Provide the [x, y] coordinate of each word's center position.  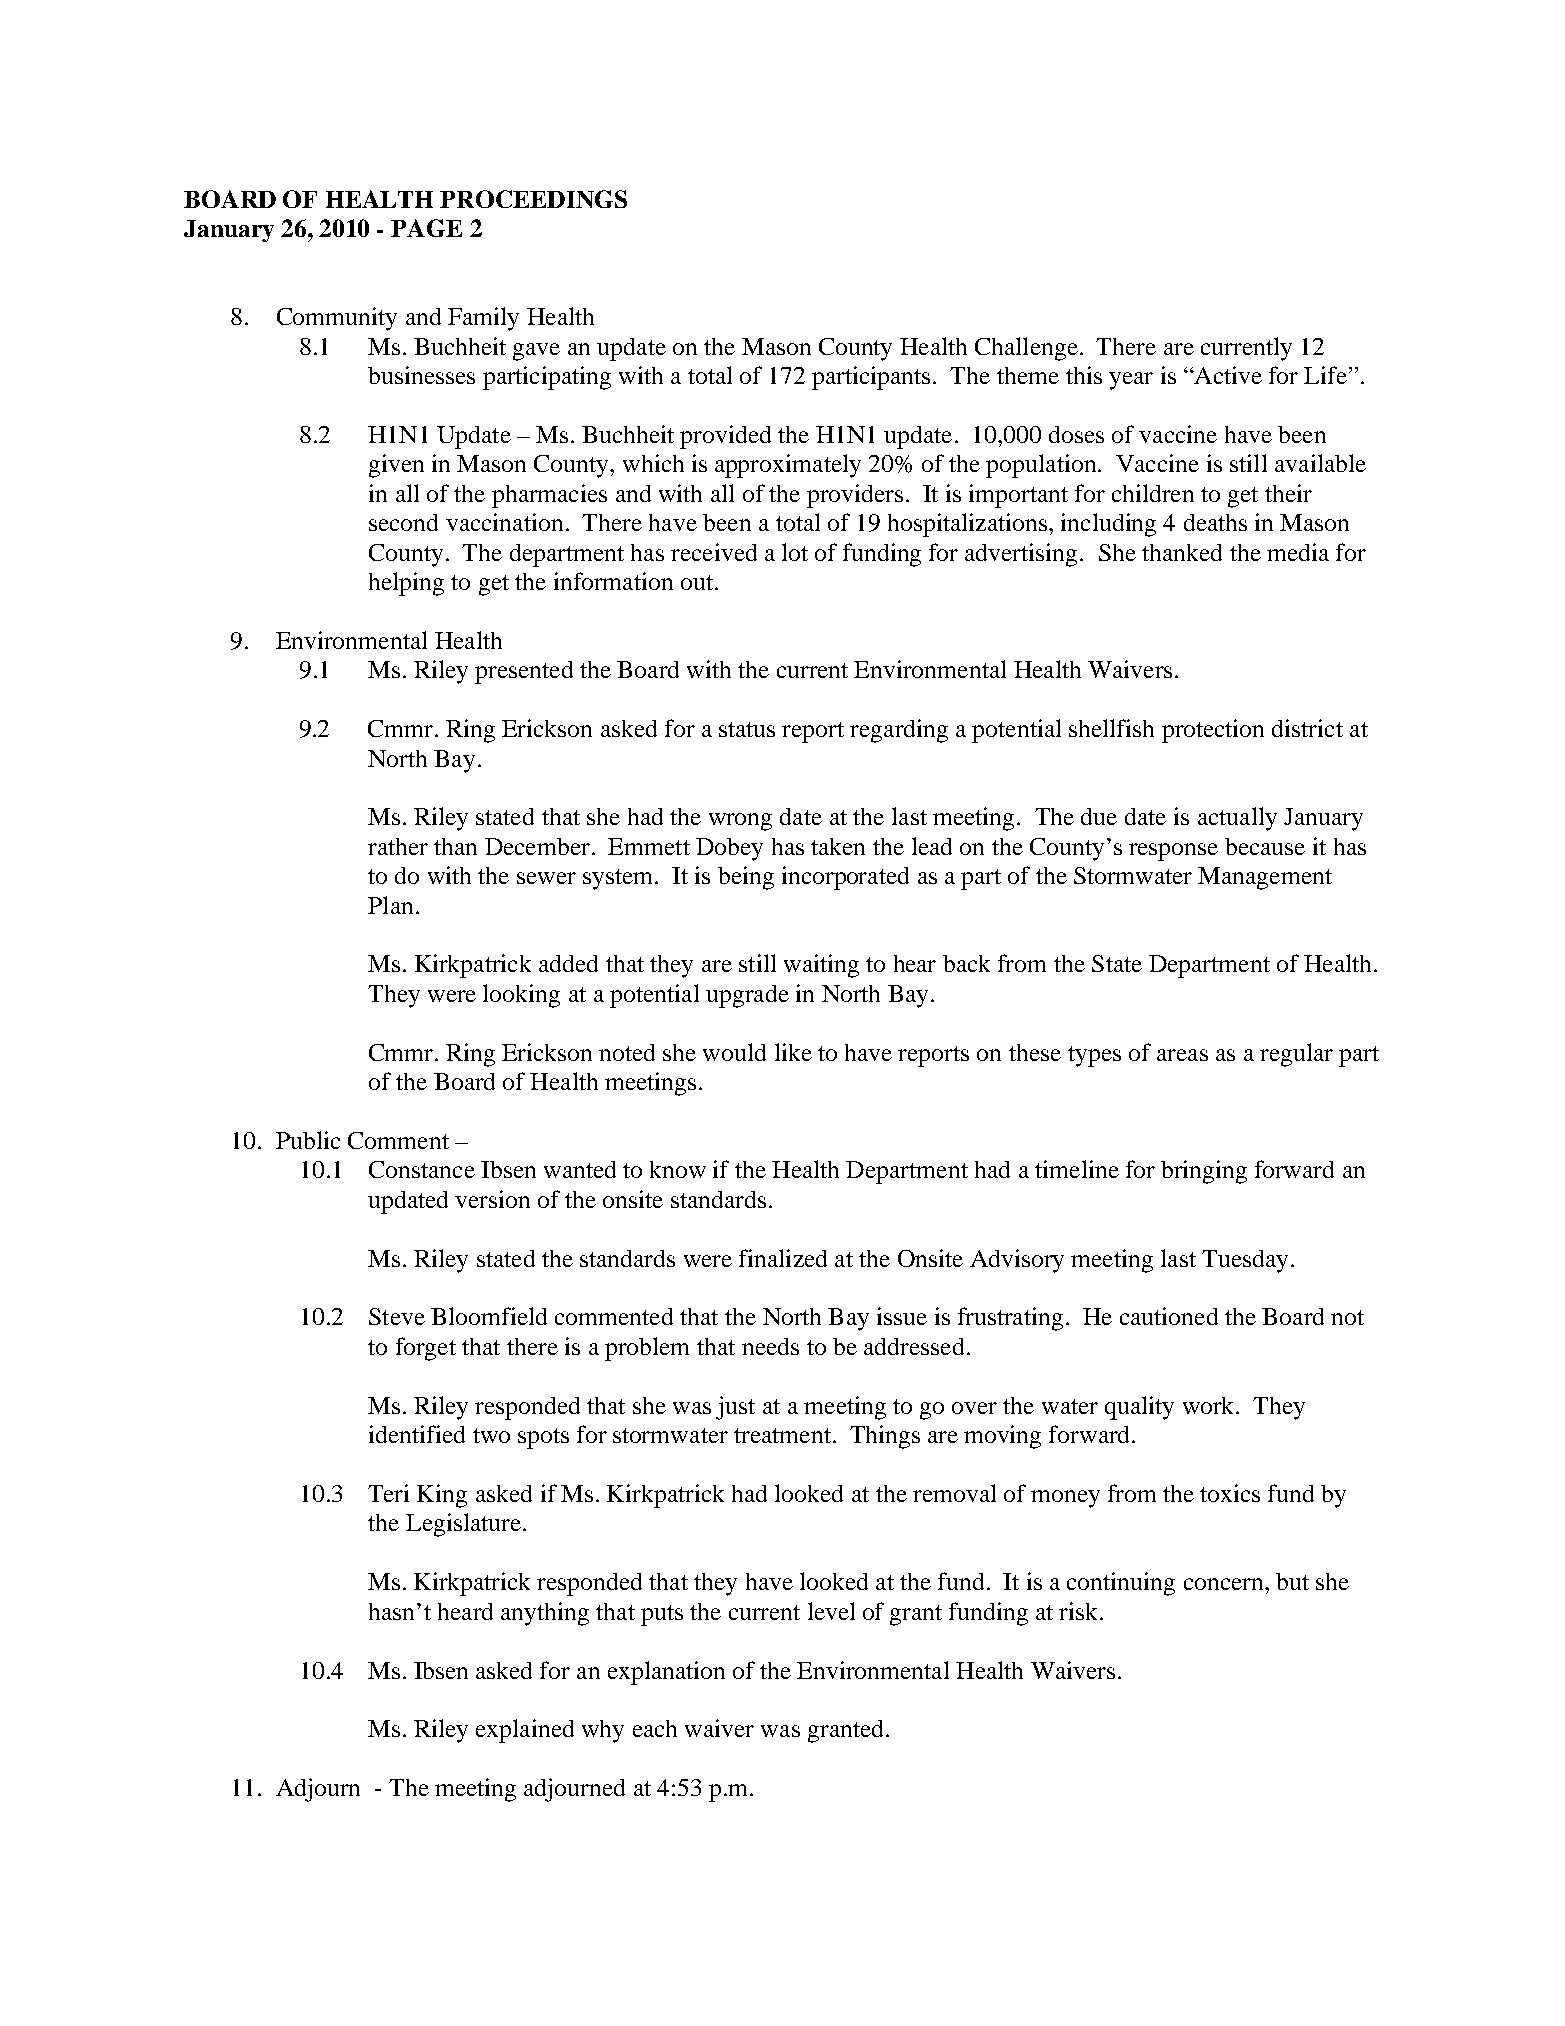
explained [525, 1731]
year [1131, 381]
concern [1225, 1584]
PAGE [426, 228]
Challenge [1026, 349]
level [831, 1611]
